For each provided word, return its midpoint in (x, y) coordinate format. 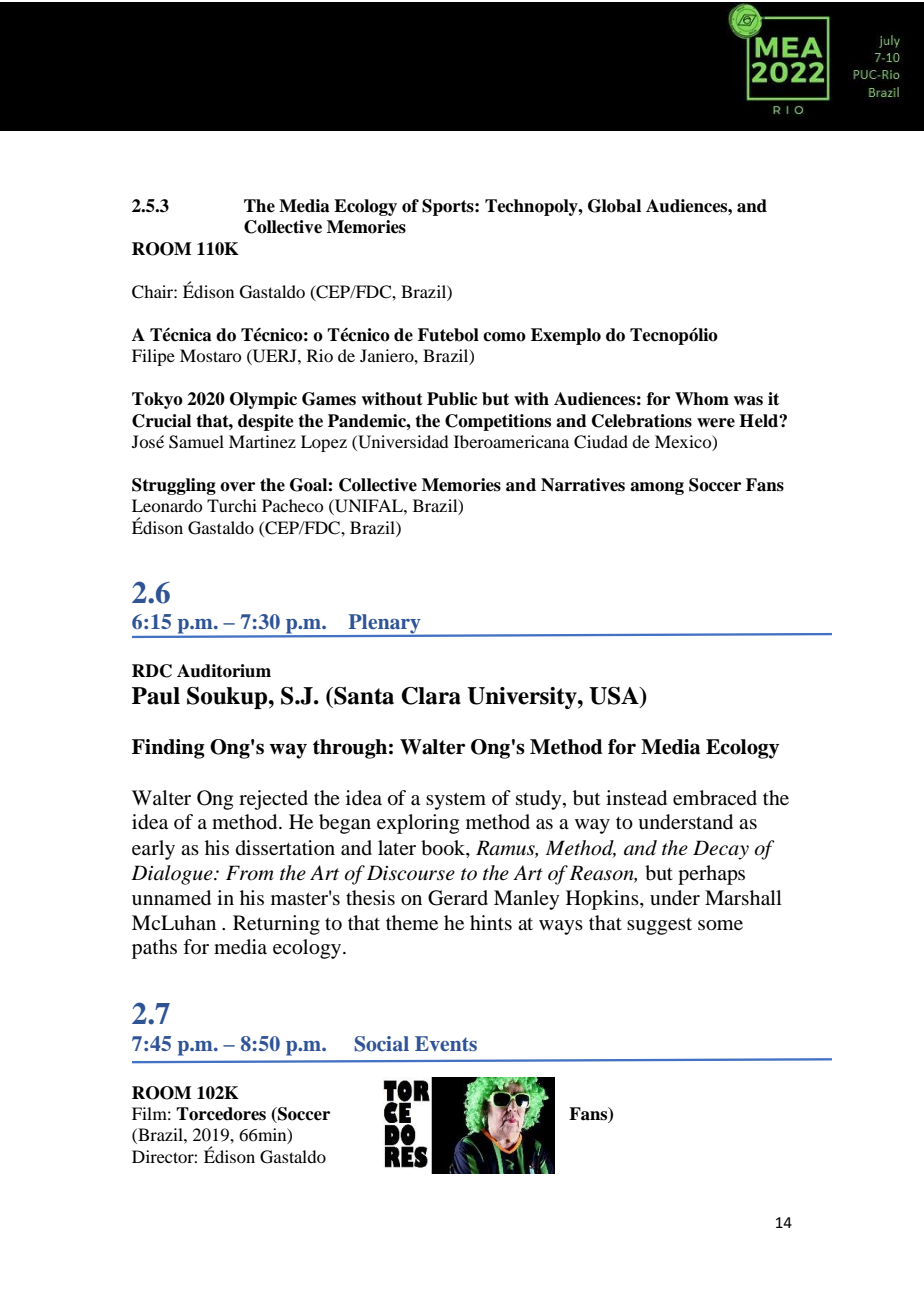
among (657, 488)
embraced (715, 798)
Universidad (402, 443)
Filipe (153, 357)
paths (154, 949)
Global (614, 206)
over (237, 487)
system (456, 801)
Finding (168, 749)
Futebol (448, 335)
